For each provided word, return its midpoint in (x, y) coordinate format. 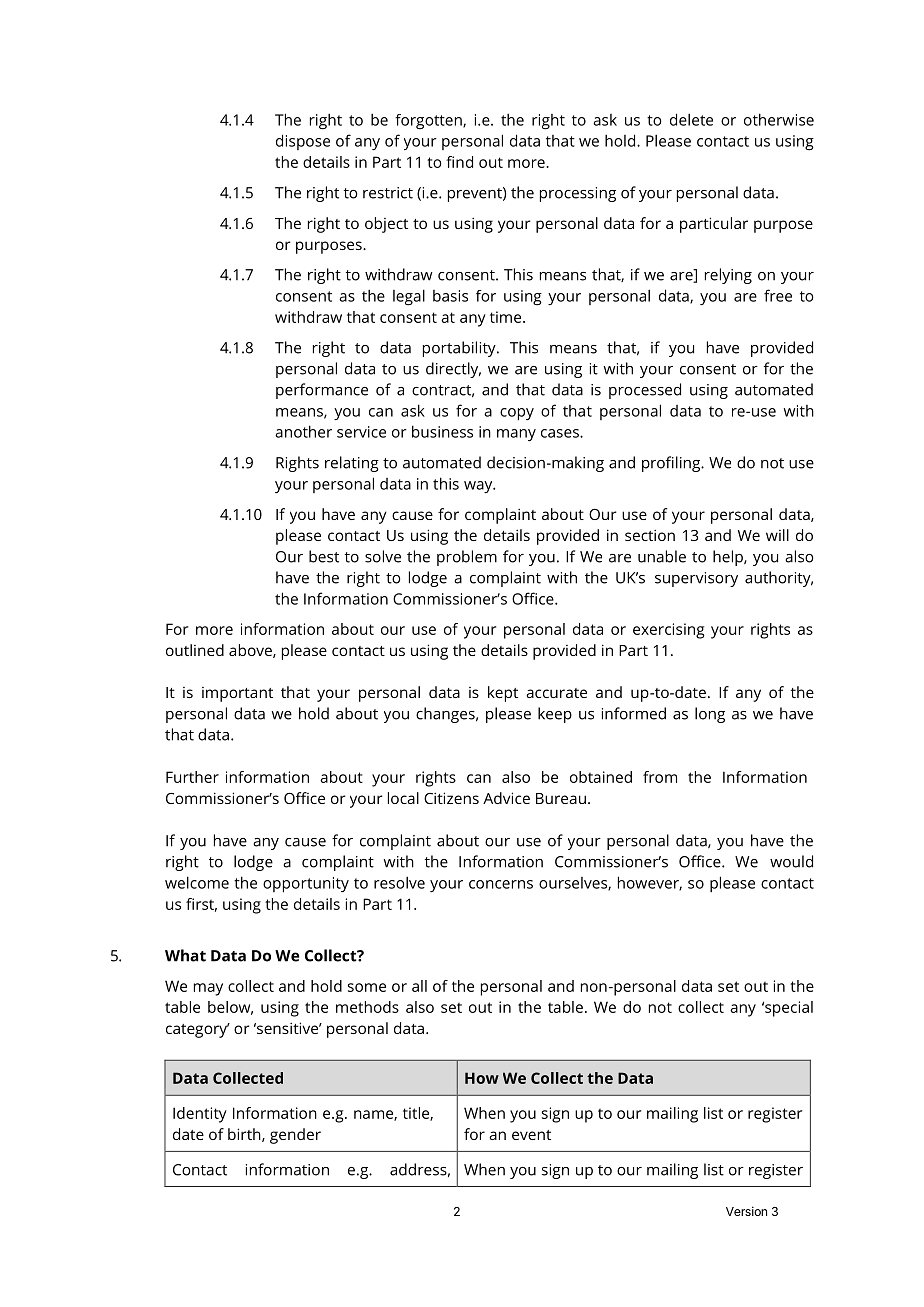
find (459, 162)
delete (691, 119)
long (710, 715)
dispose (303, 142)
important (237, 694)
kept (503, 694)
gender (295, 1136)
